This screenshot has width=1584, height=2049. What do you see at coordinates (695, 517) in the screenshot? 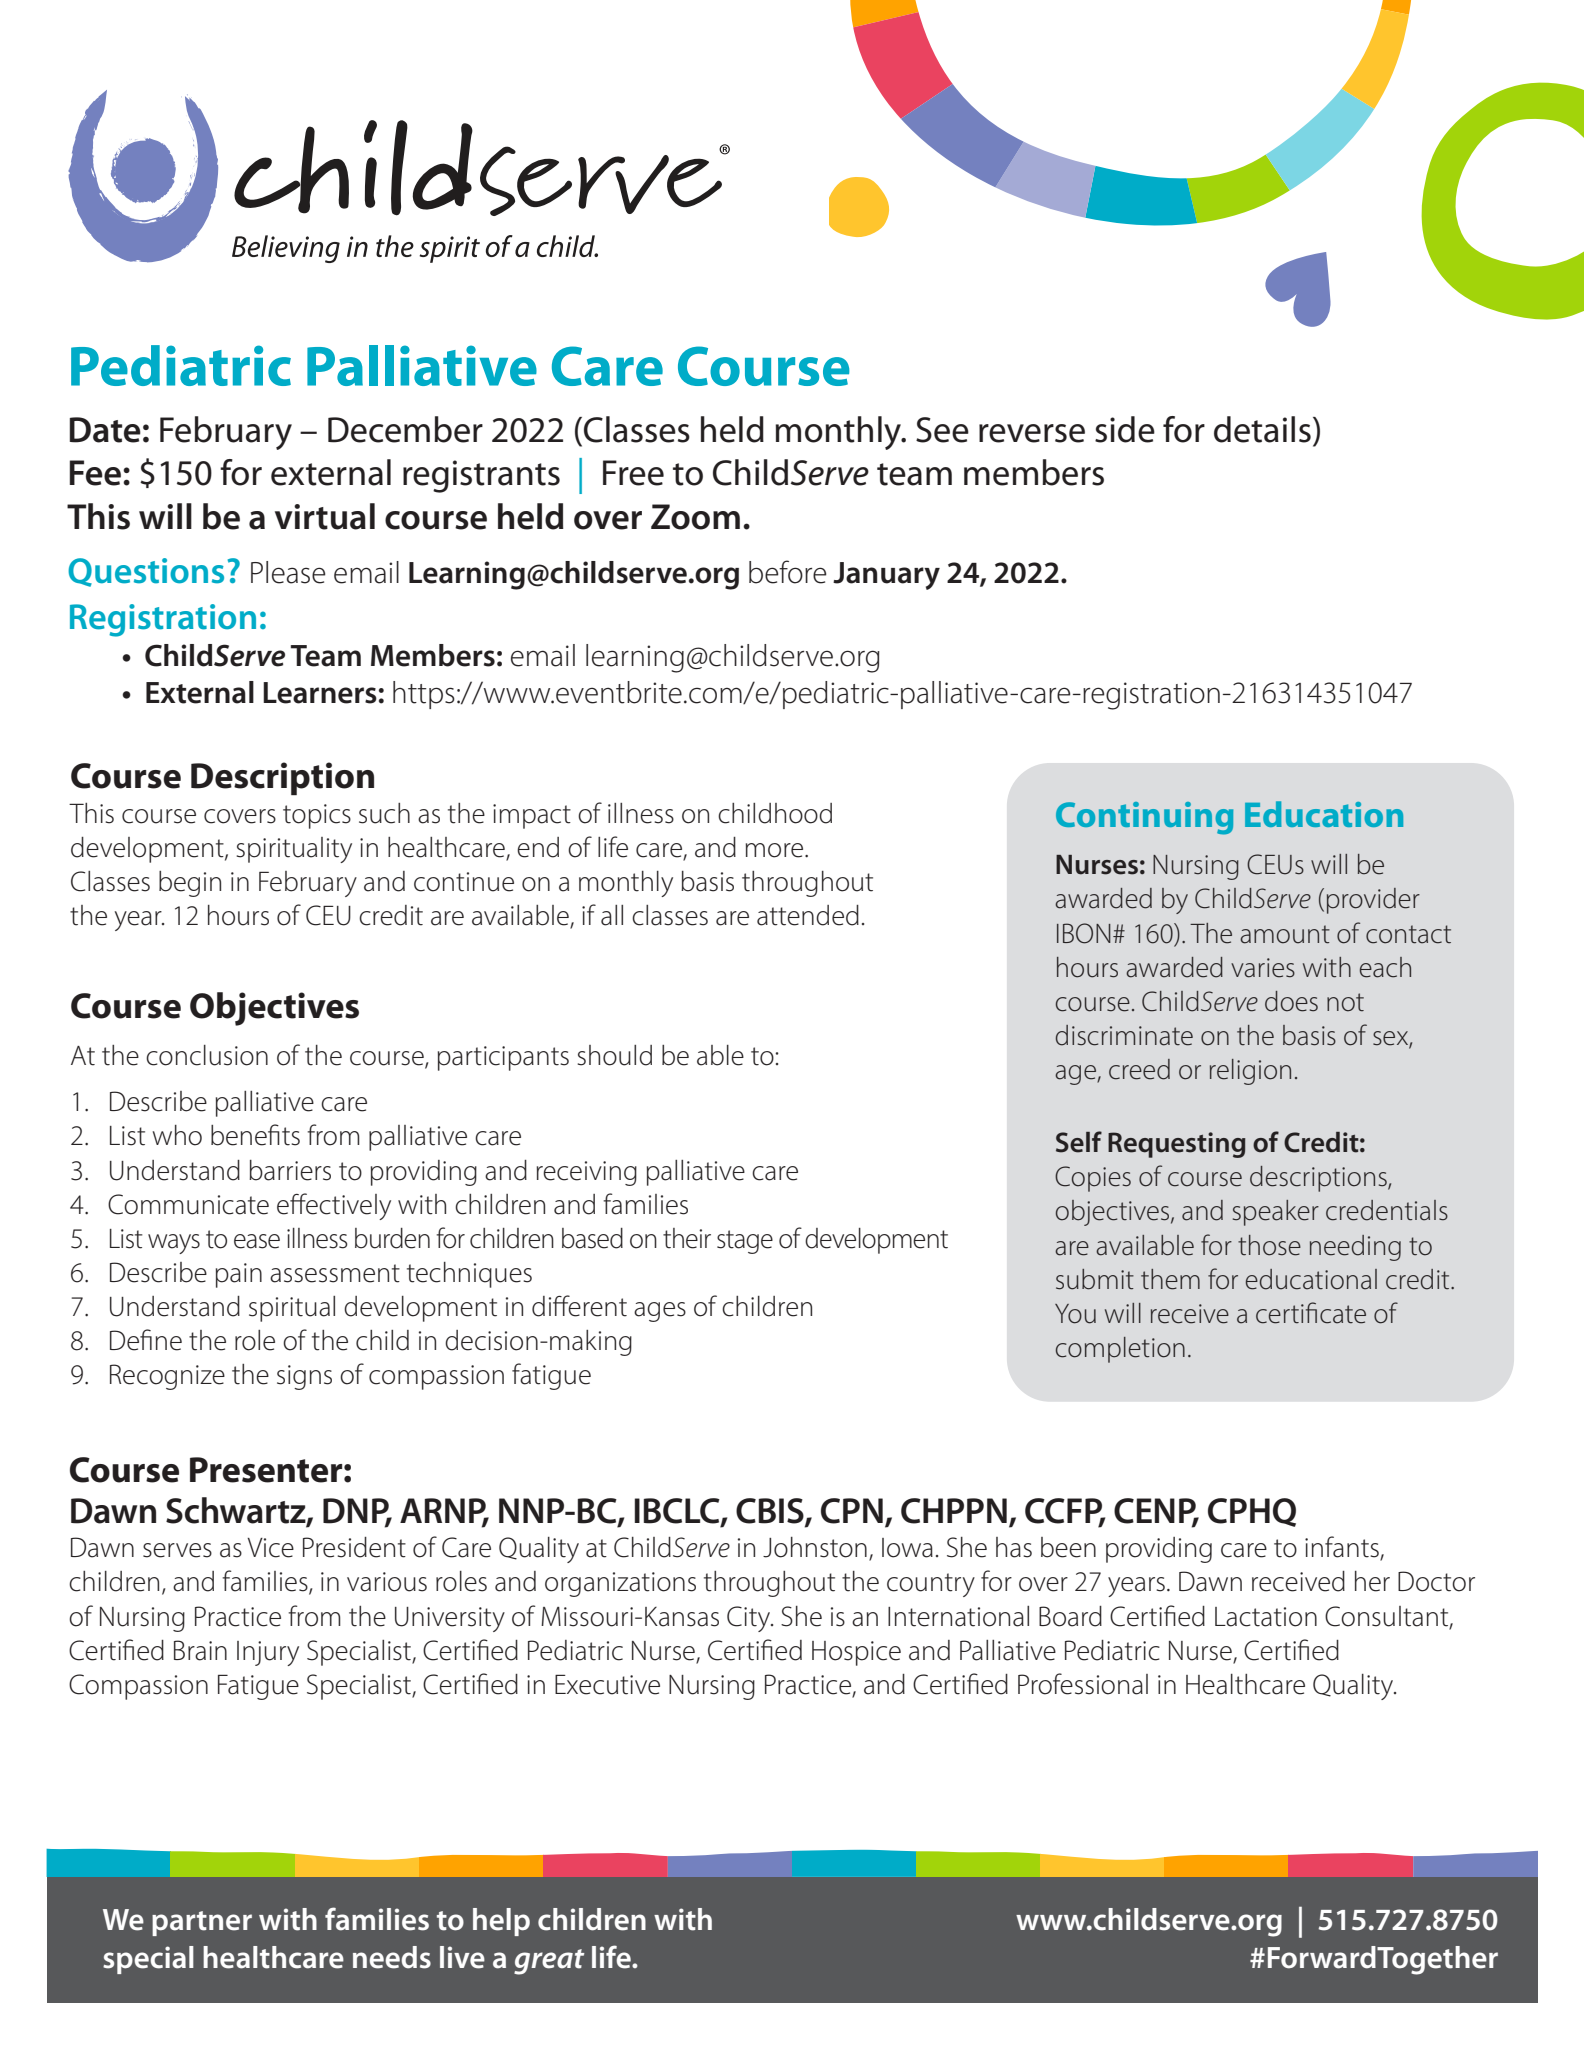
I see `Zoom` at bounding box center [695, 517].
